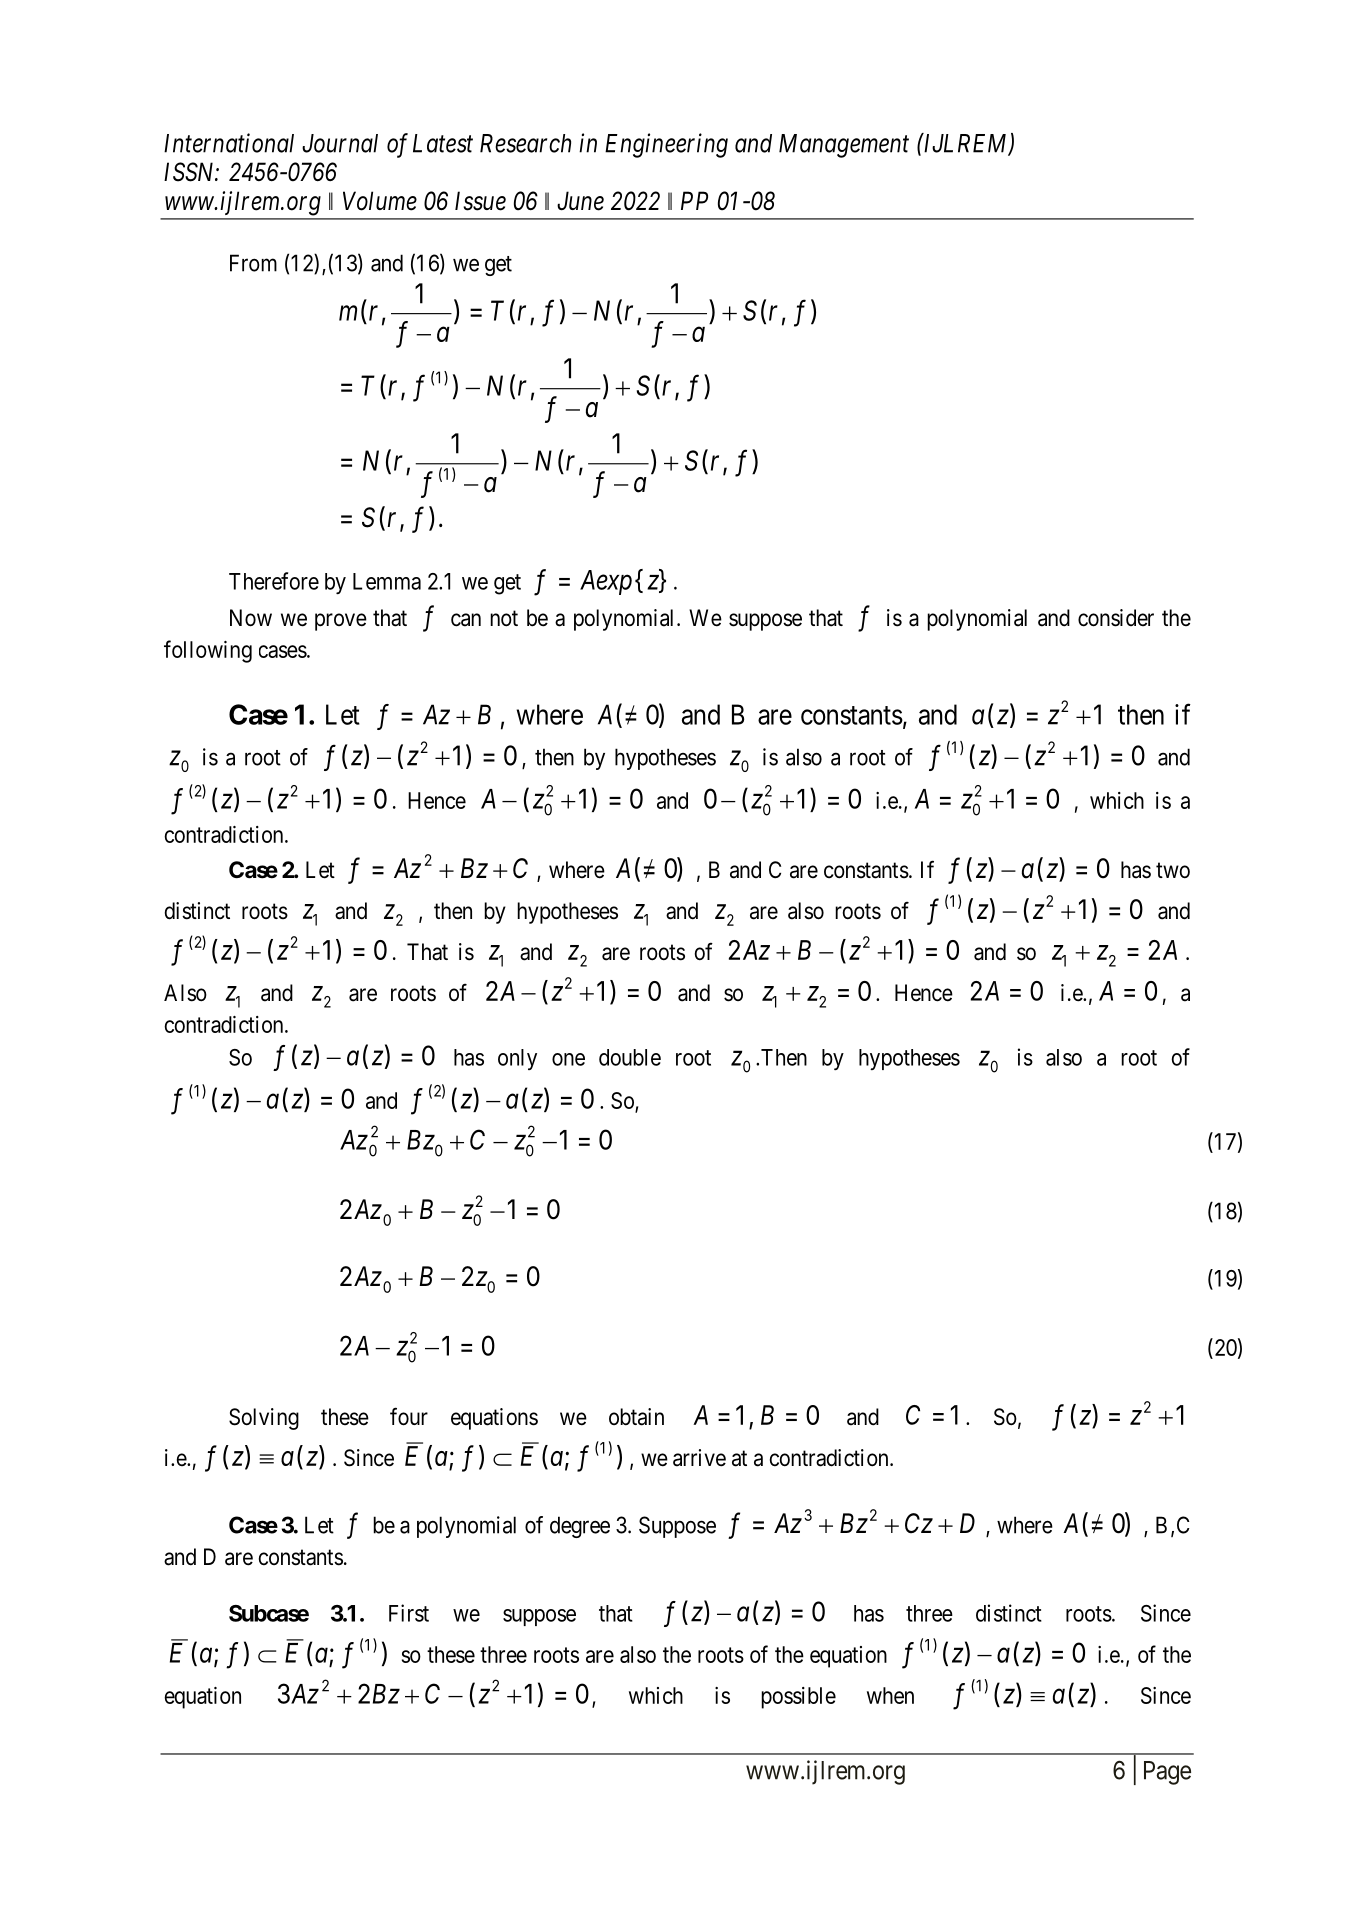 Image resolution: width=1354 pixels, height=1915 pixels. I want to click on two, so click(1173, 871).
